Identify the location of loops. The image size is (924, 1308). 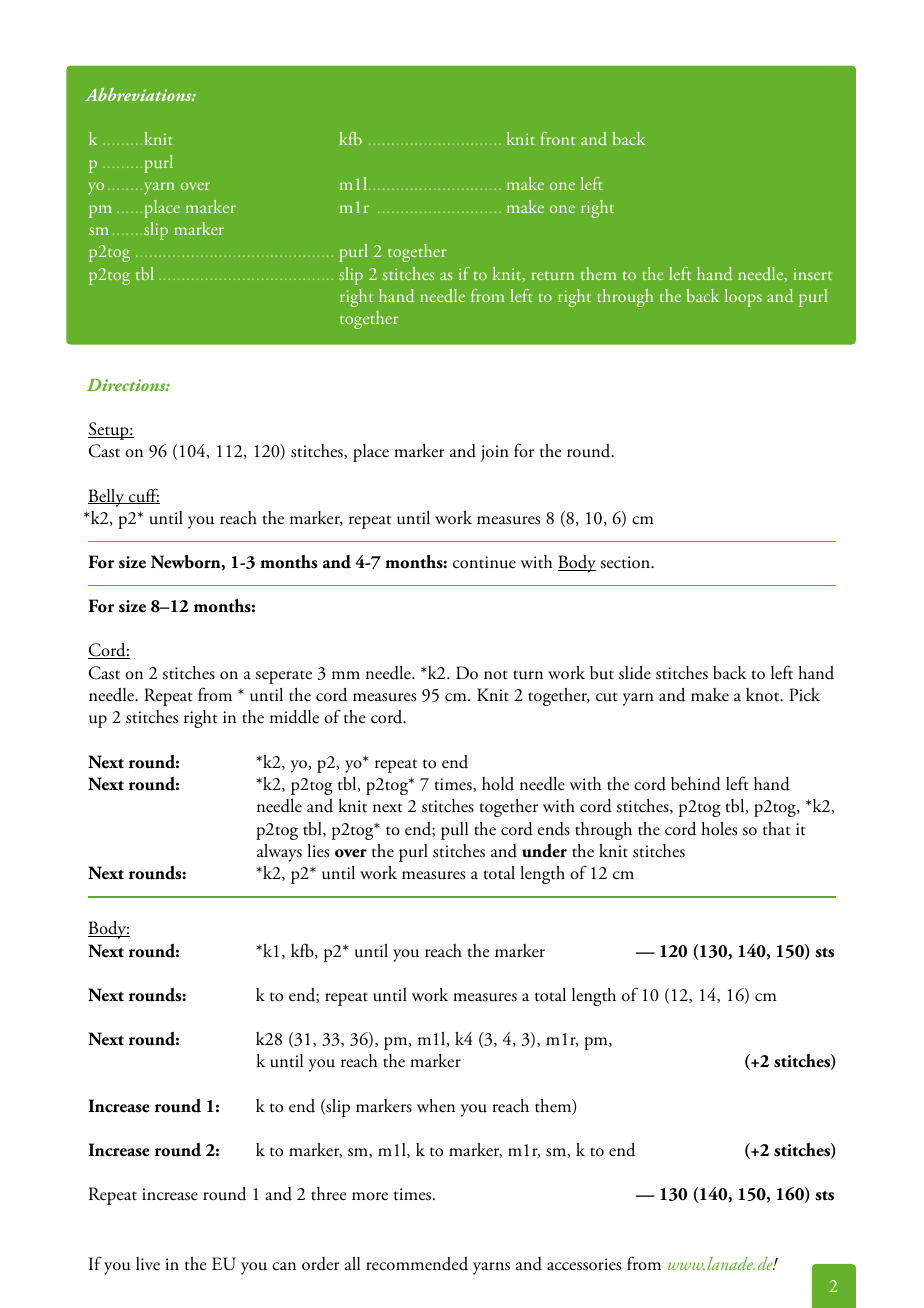
(743, 298).
